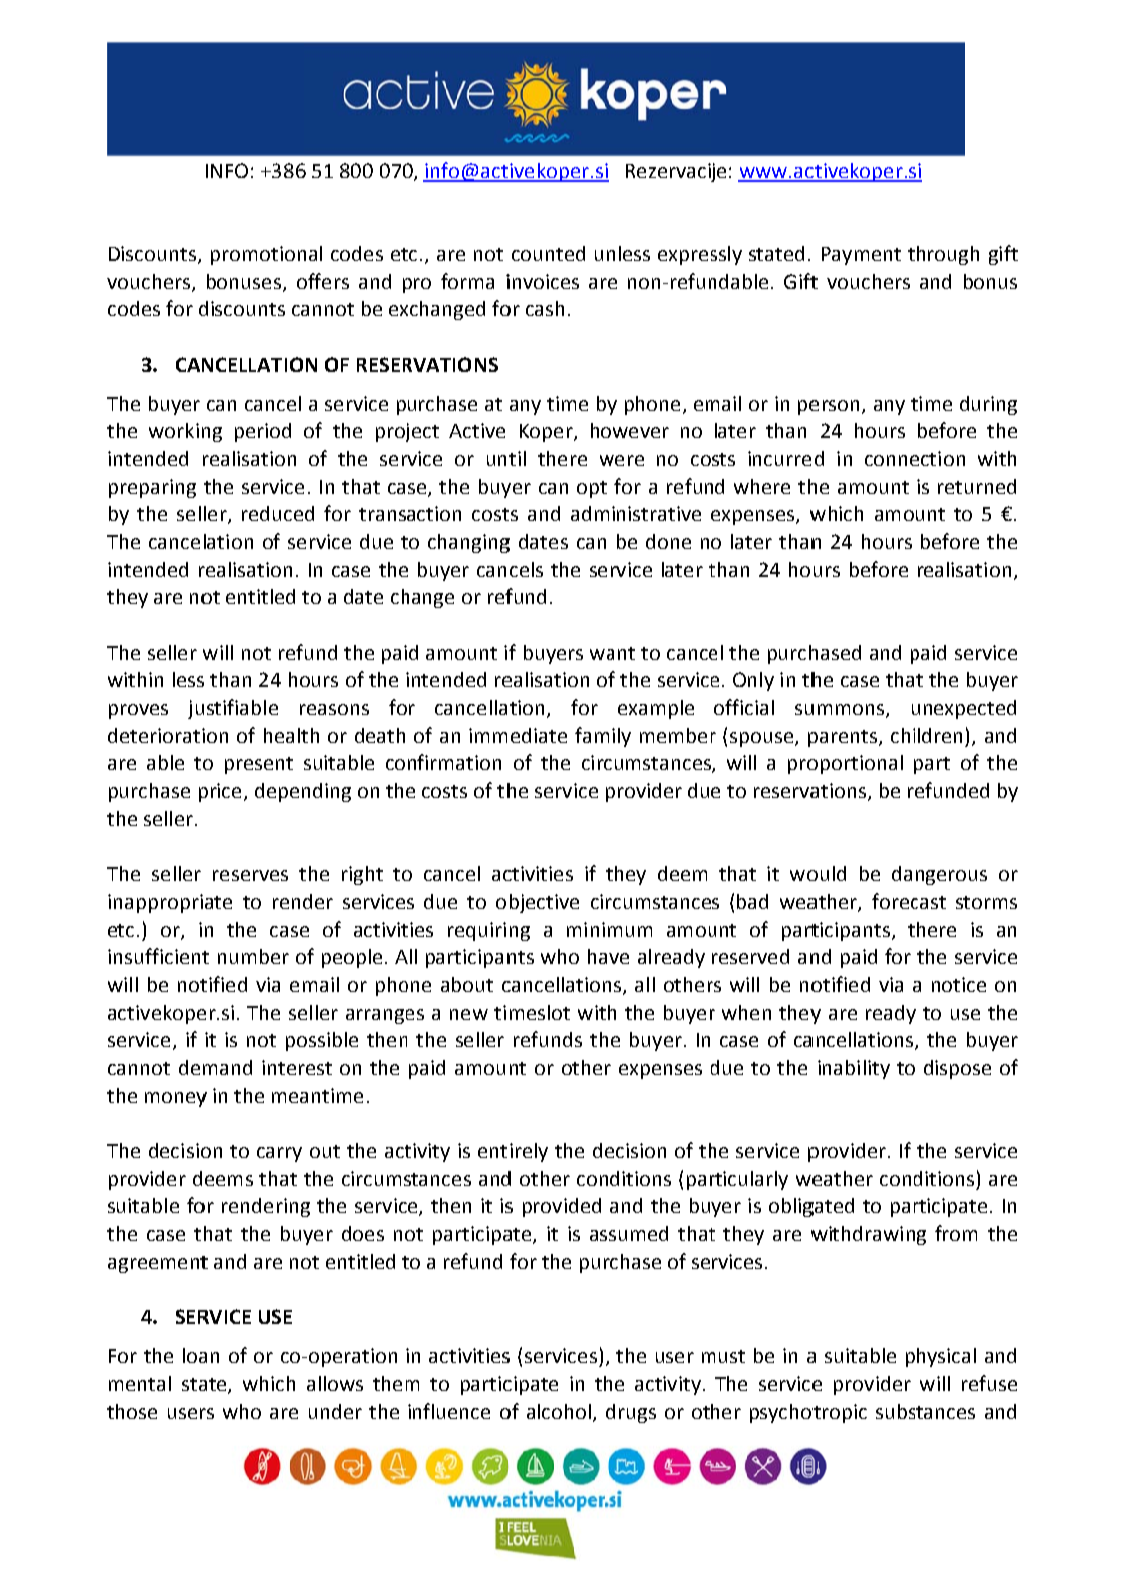 The image size is (1125, 1591). What do you see at coordinates (195, 1355) in the image?
I see `loa` at bounding box center [195, 1355].
